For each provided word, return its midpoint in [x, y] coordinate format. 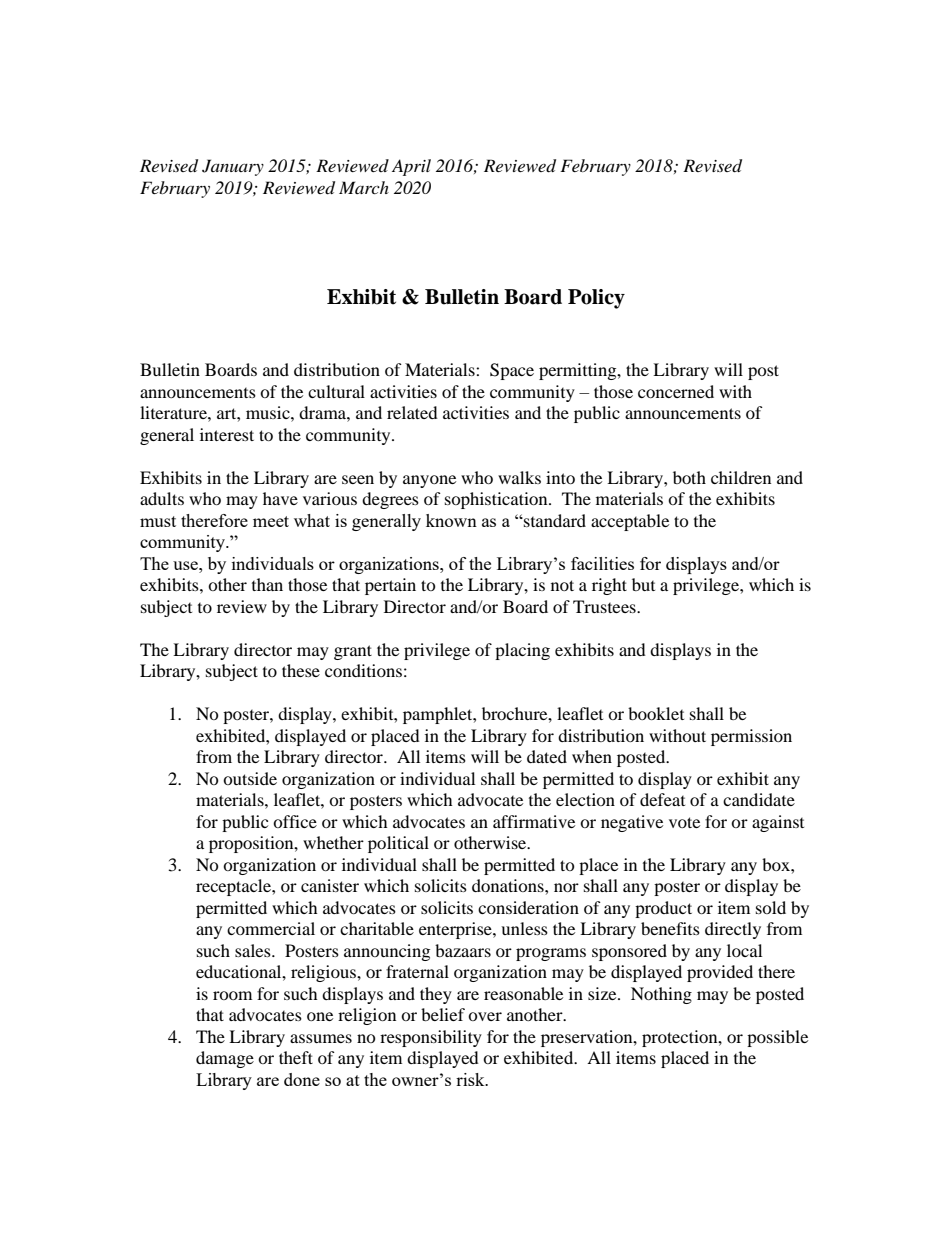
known [451, 520]
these [301, 670]
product [663, 909]
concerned [676, 391]
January [233, 167]
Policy [596, 299]
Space [512, 371]
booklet [656, 713]
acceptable [630, 522]
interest [227, 434]
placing [522, 651]
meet [271, 521]
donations [509, 885]
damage [225, 1059]
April [411, 167]
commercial [271, 928]
